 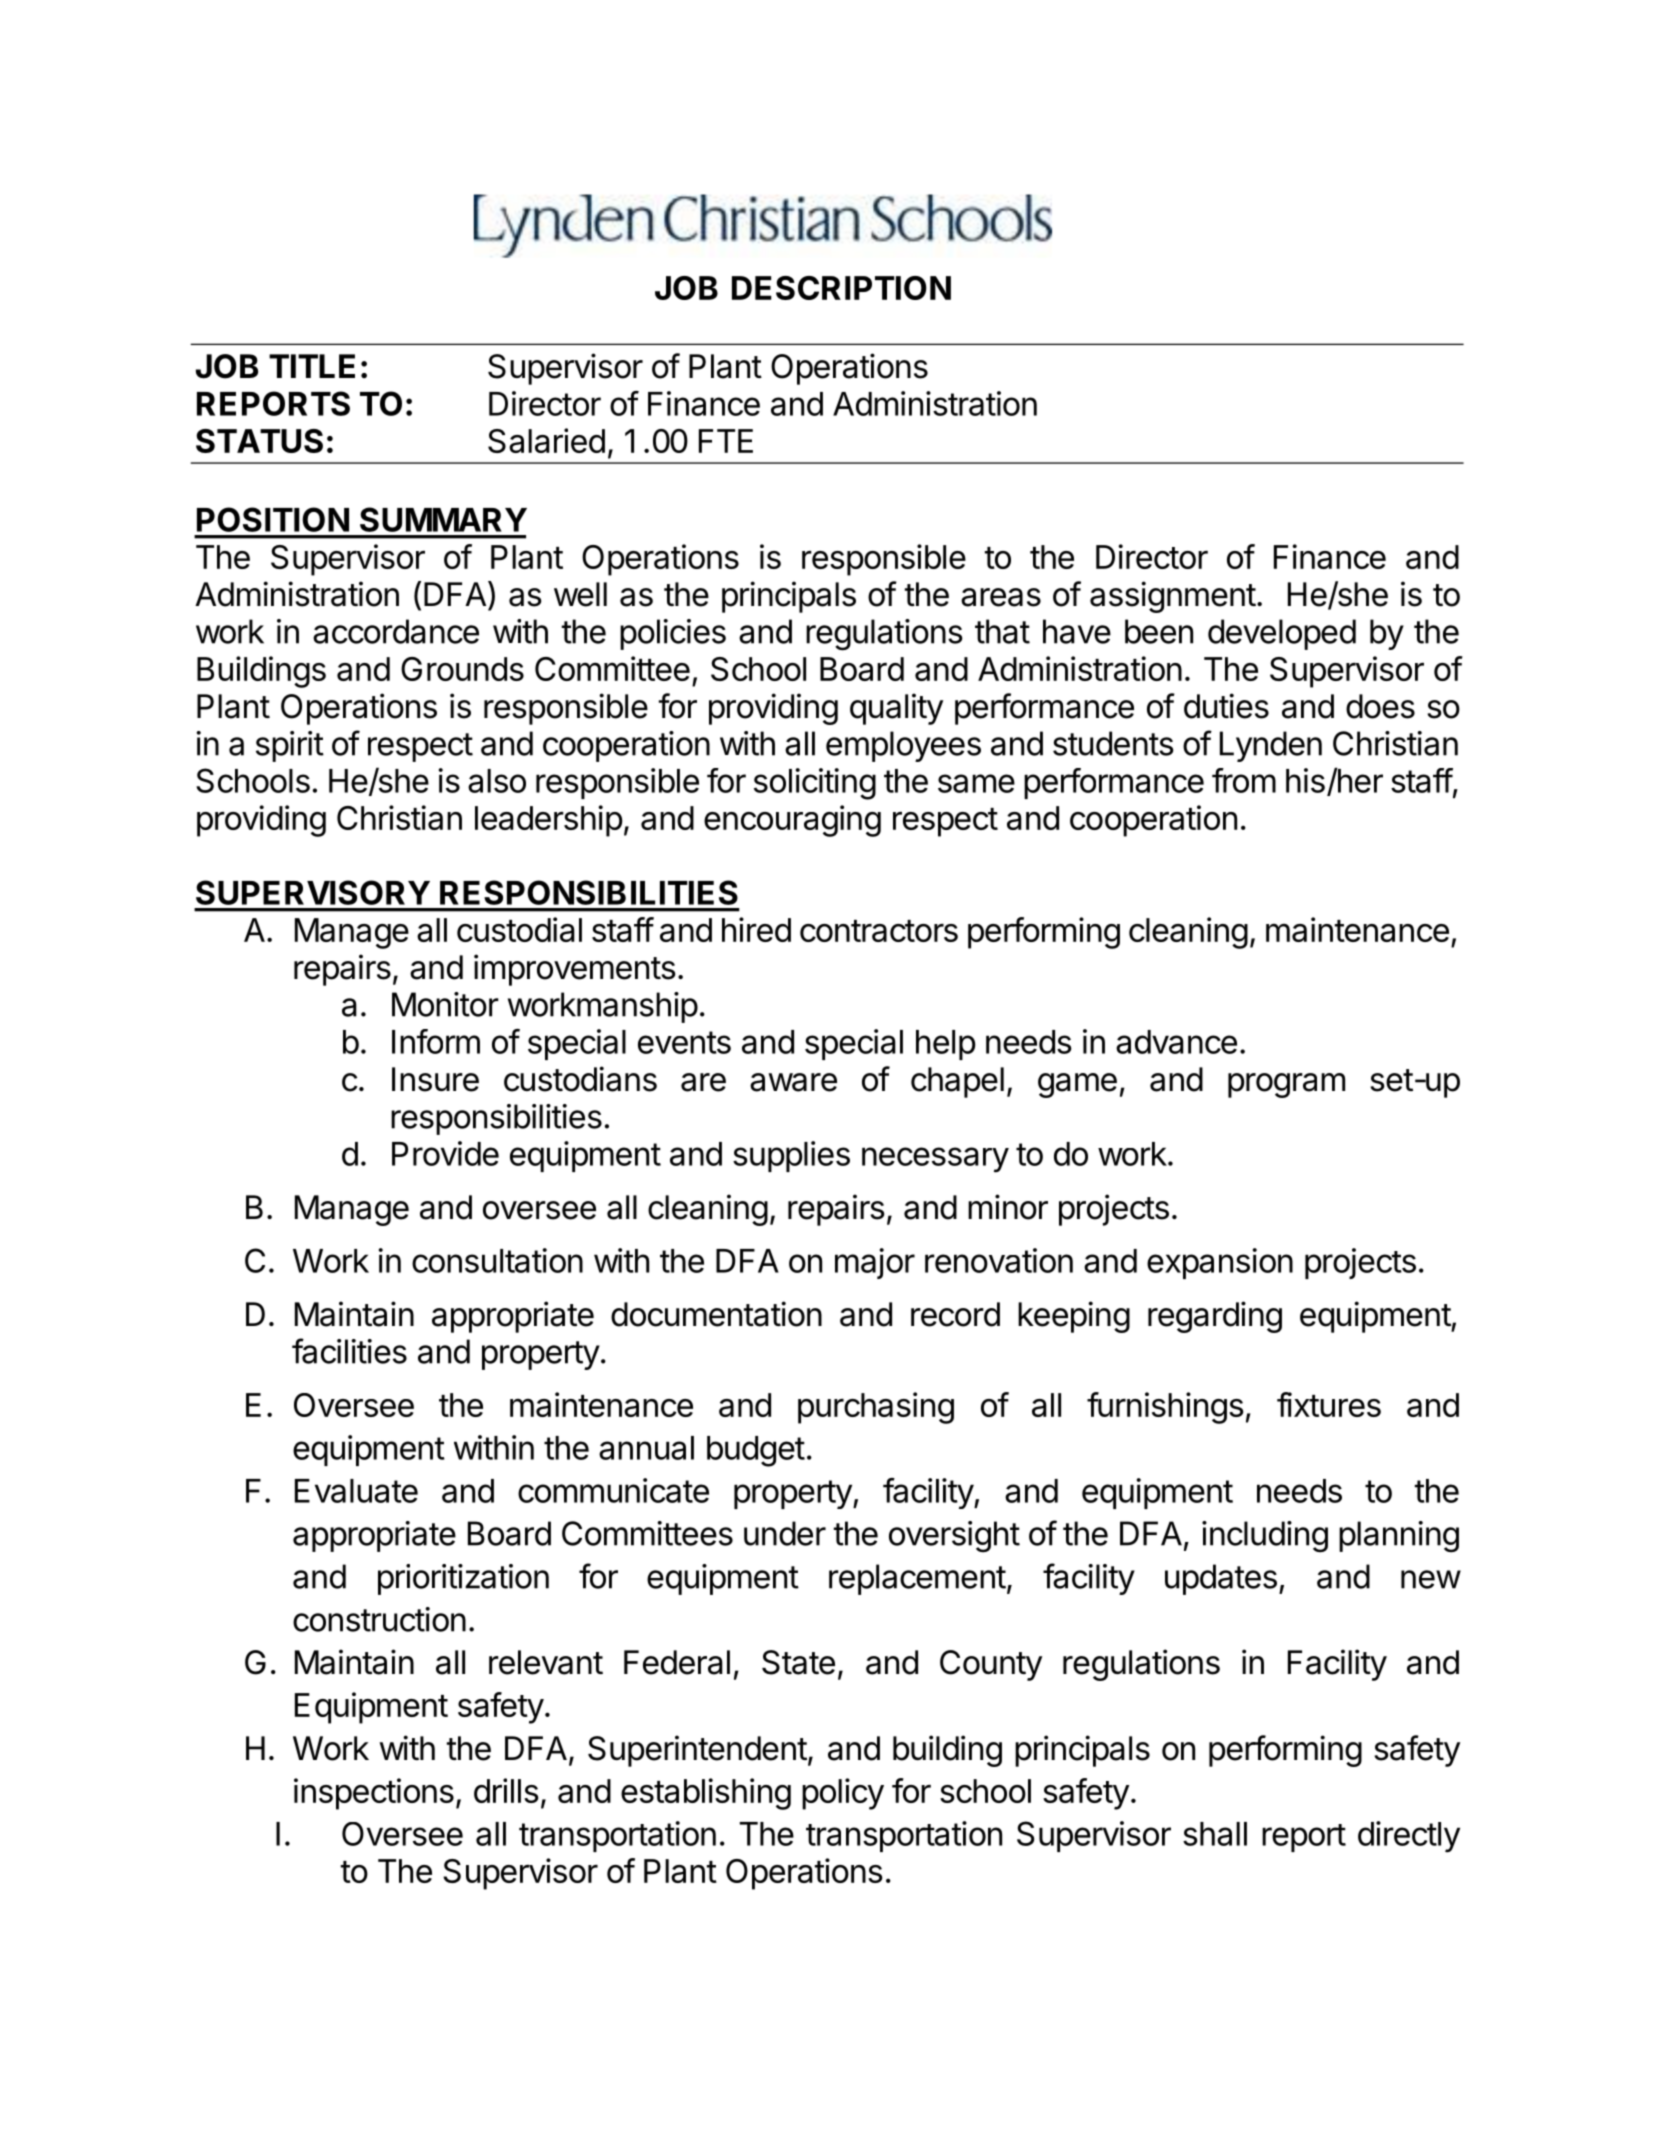 What do you see at coordinates (875, 1263) in the screenshot?
I see `major` at bounding box center [875, 1263].
